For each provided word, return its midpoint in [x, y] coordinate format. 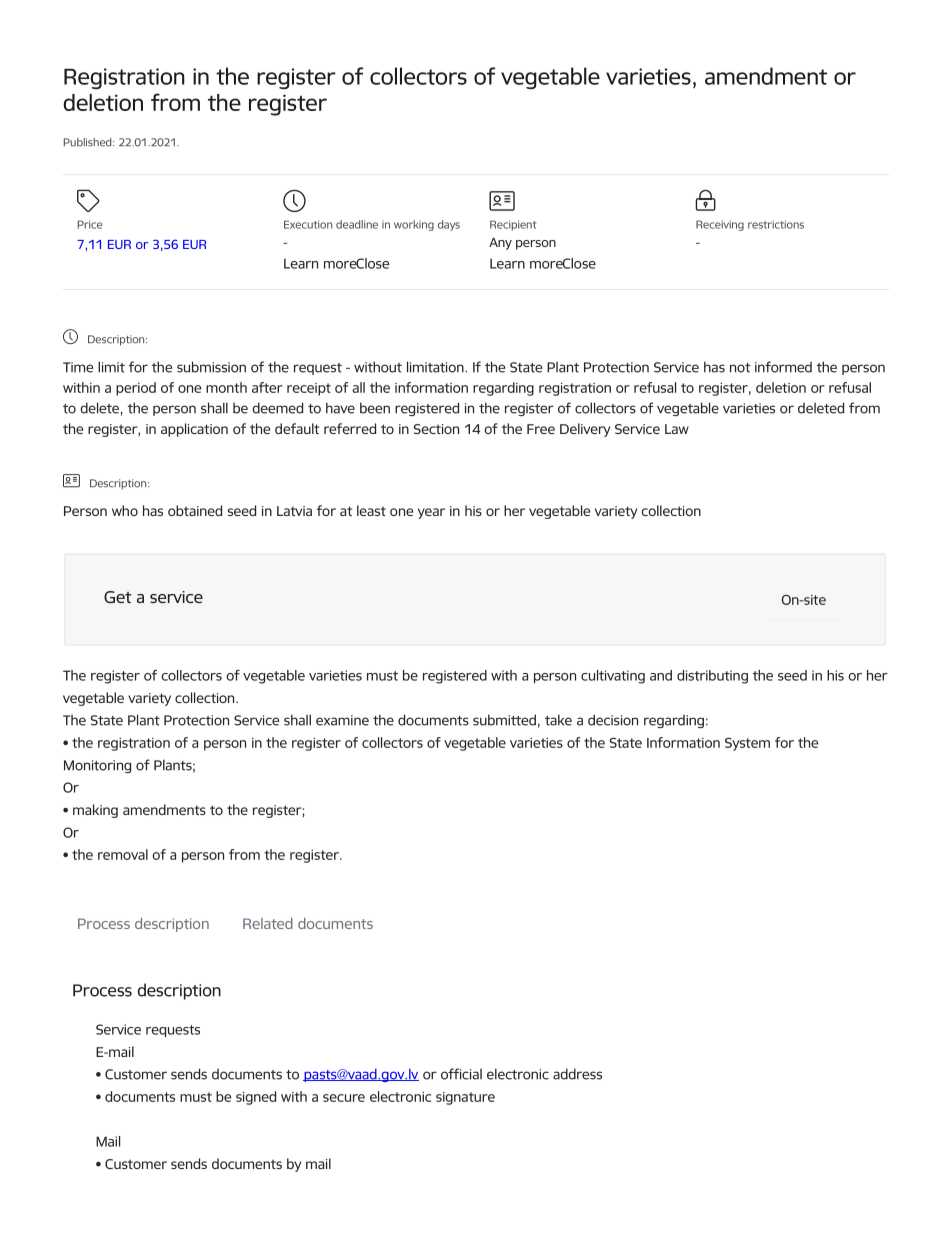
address [577, 1074]
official [461, 1074]
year [431, 513]
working [414, 225]
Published [89, 142]
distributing [712, 677]
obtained [195, 510]
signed [256, 1098]
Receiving [720, 225]
